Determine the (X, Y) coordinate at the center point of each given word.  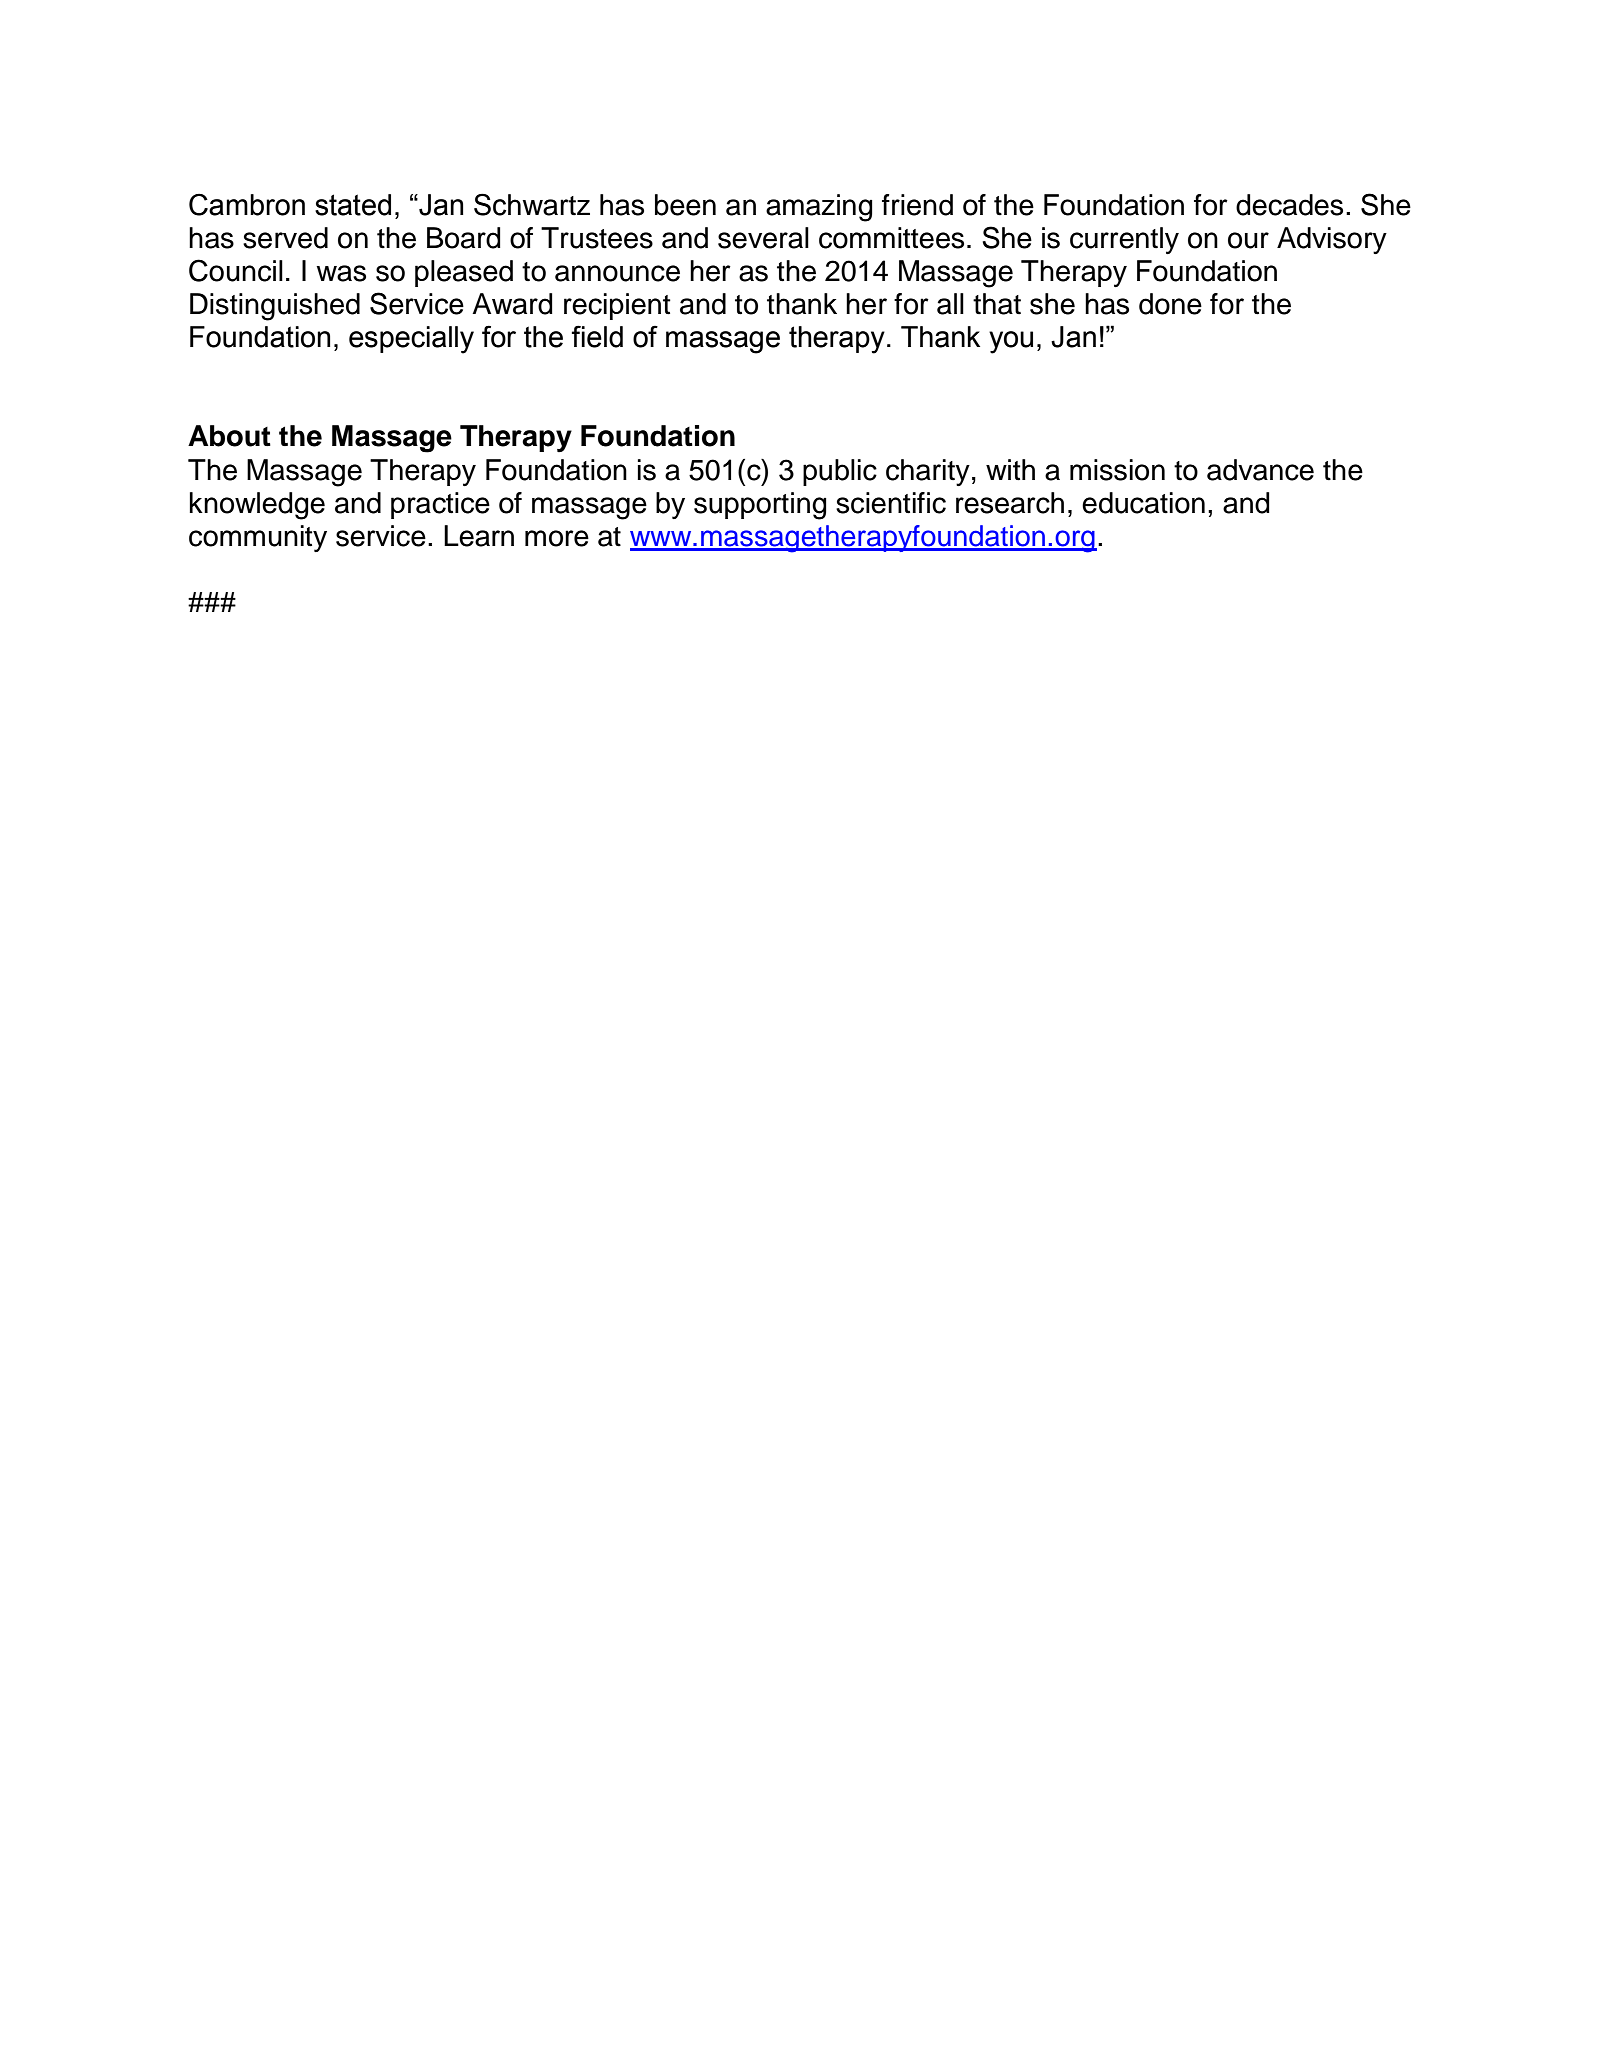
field (597, 336)
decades (1289, 205)
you (1011, 342)
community (258, 538)
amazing (819, 208)
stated (353, 205)
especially (411, 340)
